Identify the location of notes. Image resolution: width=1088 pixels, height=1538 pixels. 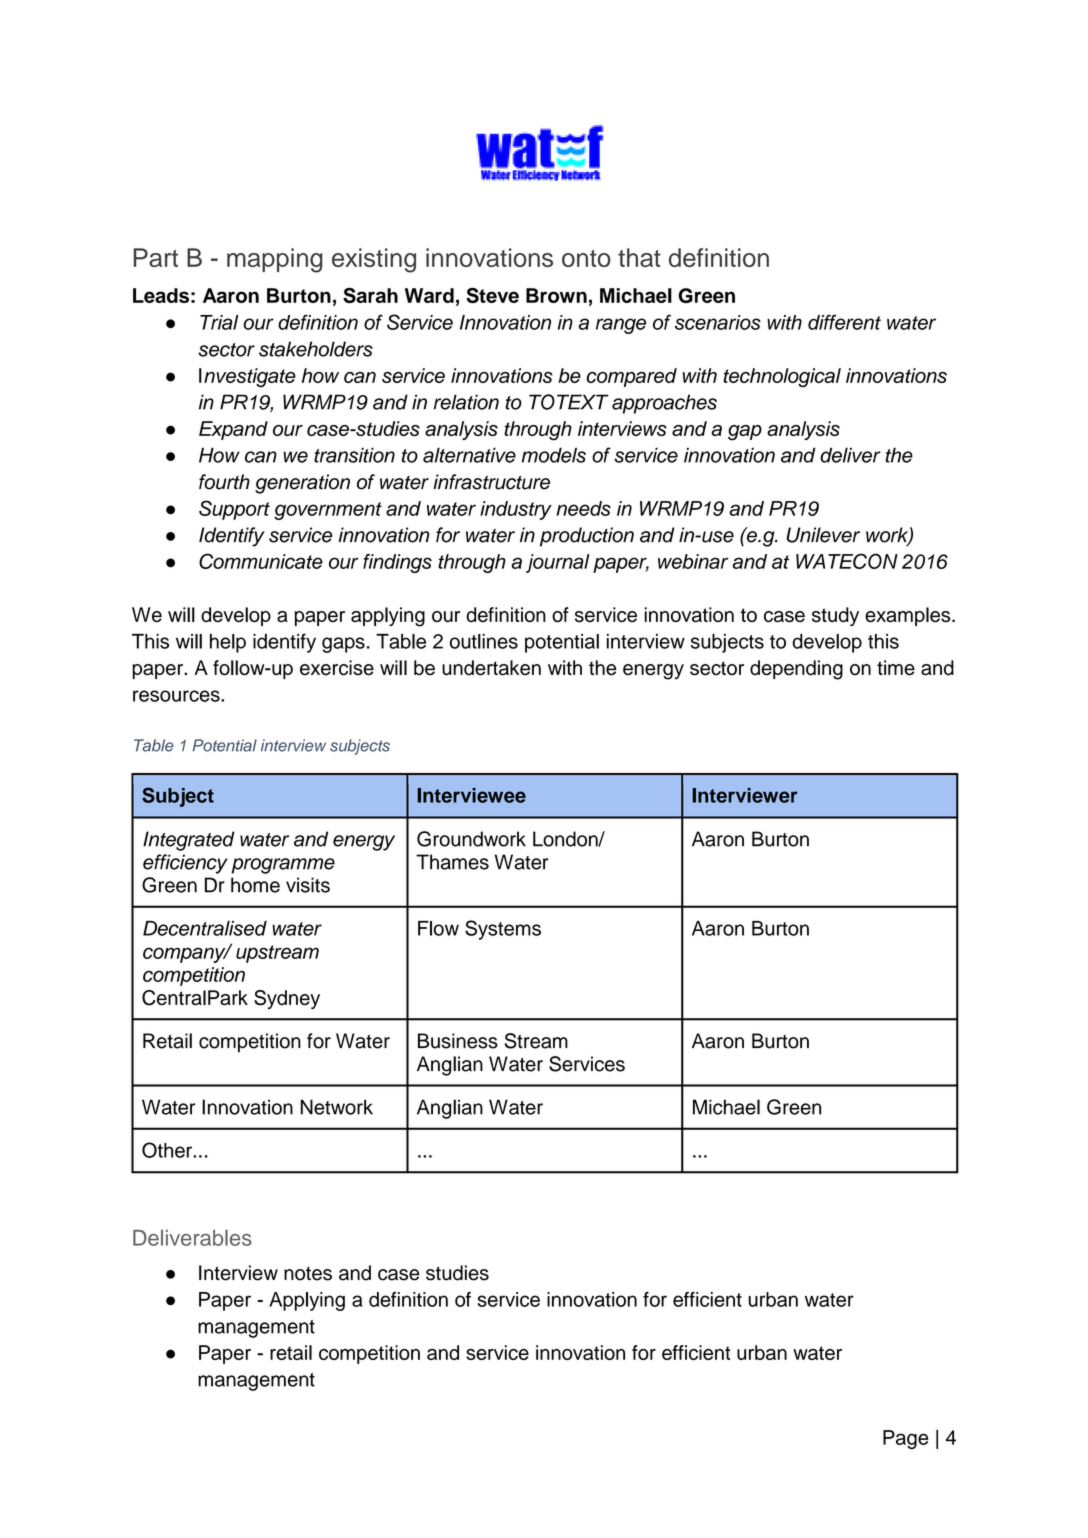
(308, 1274).
